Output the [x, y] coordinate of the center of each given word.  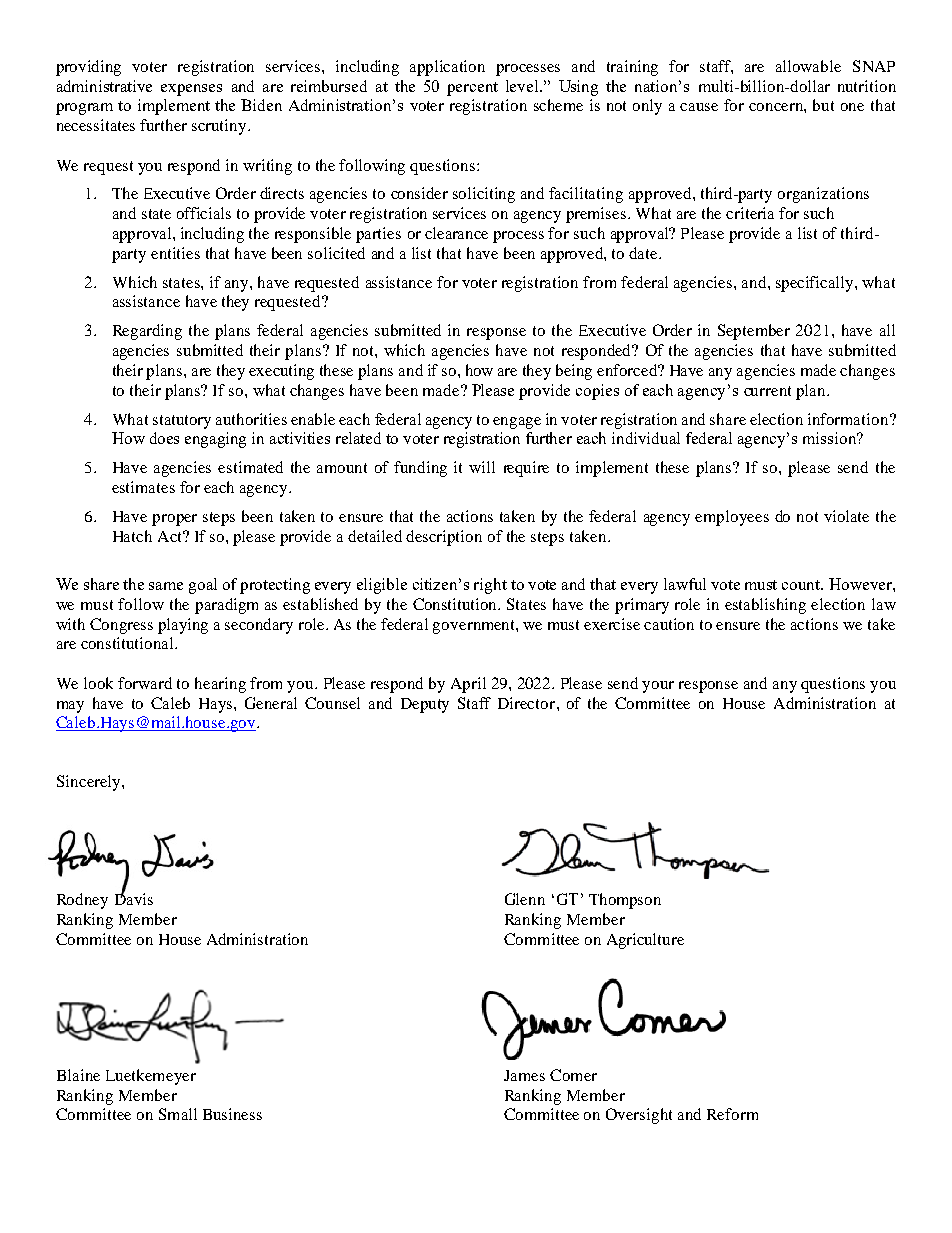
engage [517, 423]
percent [472, 89]
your [658, 687]
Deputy [425, 705]
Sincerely [90, 783]
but [823, 105]
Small [178, 1114]
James [524, 1075]
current [767, 391]
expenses [191, 90]
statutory [182, 422]
